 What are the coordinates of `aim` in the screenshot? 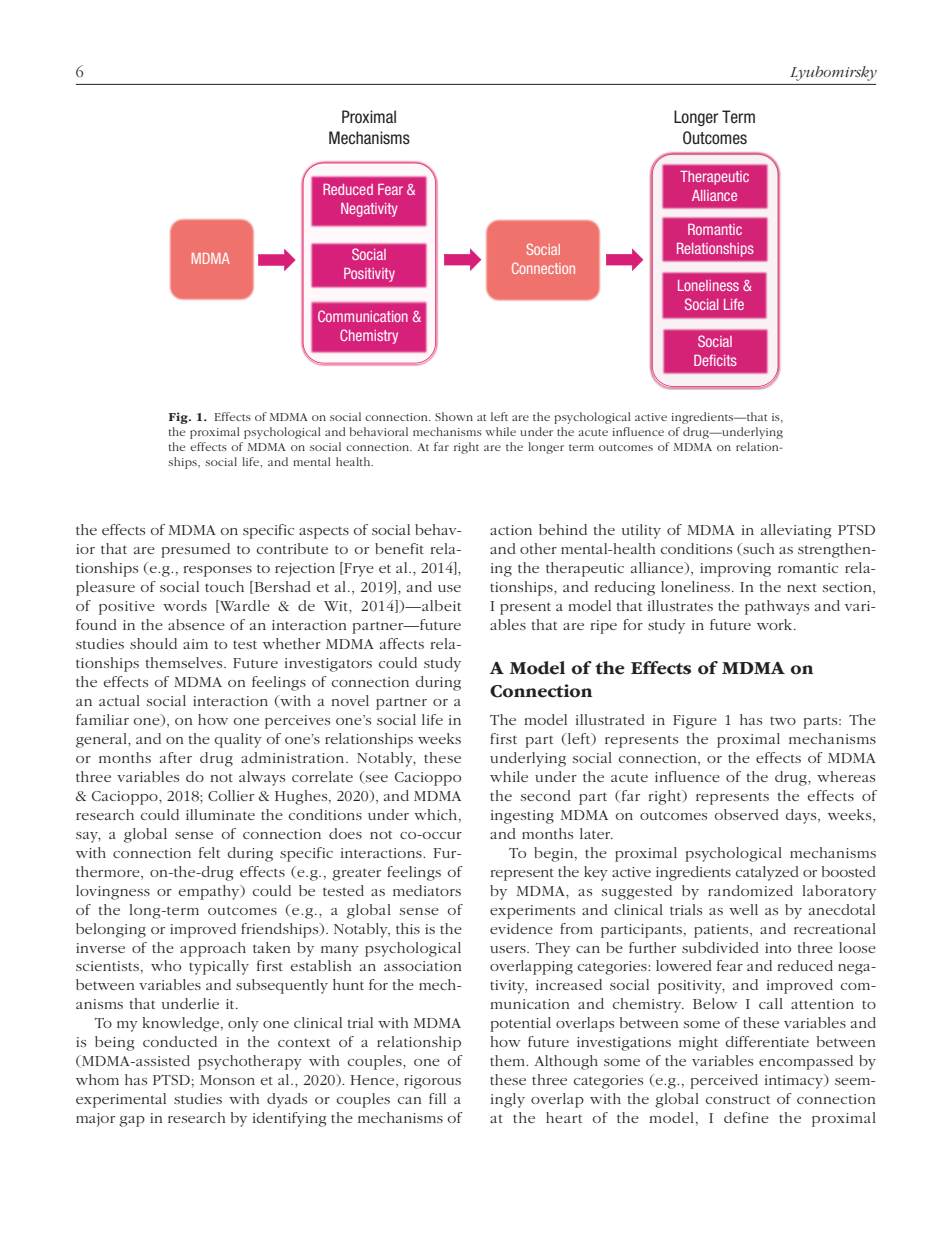 It's located at (195, 644).
